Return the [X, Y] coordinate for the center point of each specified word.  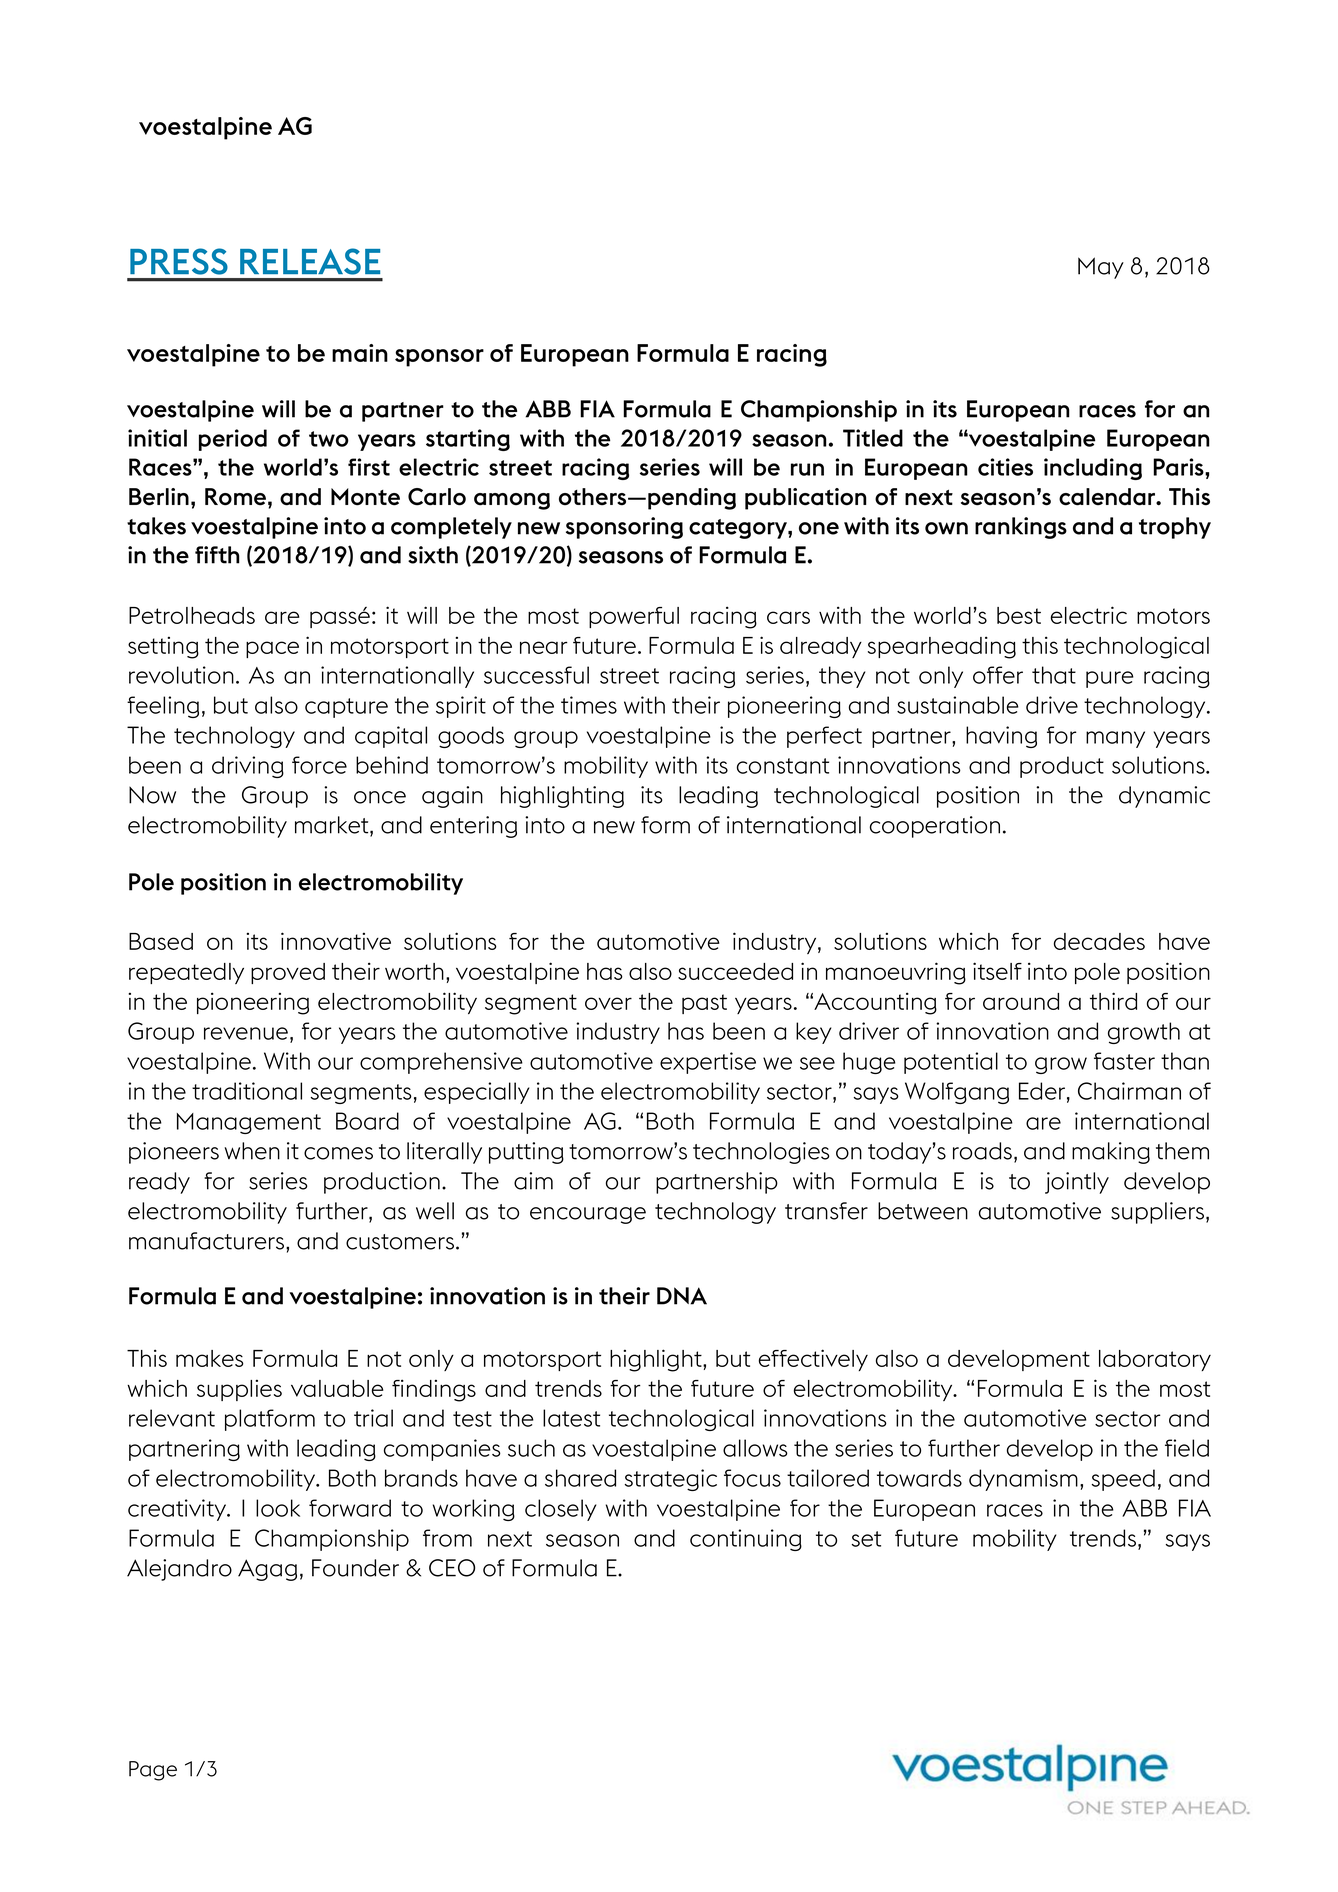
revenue [246, 1033]
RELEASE [310, 261]
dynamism [1023, 1480]
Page [153, 1771]
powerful [634, 617]
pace [272, 649]
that [1054, 675]
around [1021, 1001]
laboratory [1155, 1360]
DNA [682, 1296]
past [704, 1004]
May [1101, 268]
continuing [746, 1540]
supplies [239, 1390]
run [807, 469]
